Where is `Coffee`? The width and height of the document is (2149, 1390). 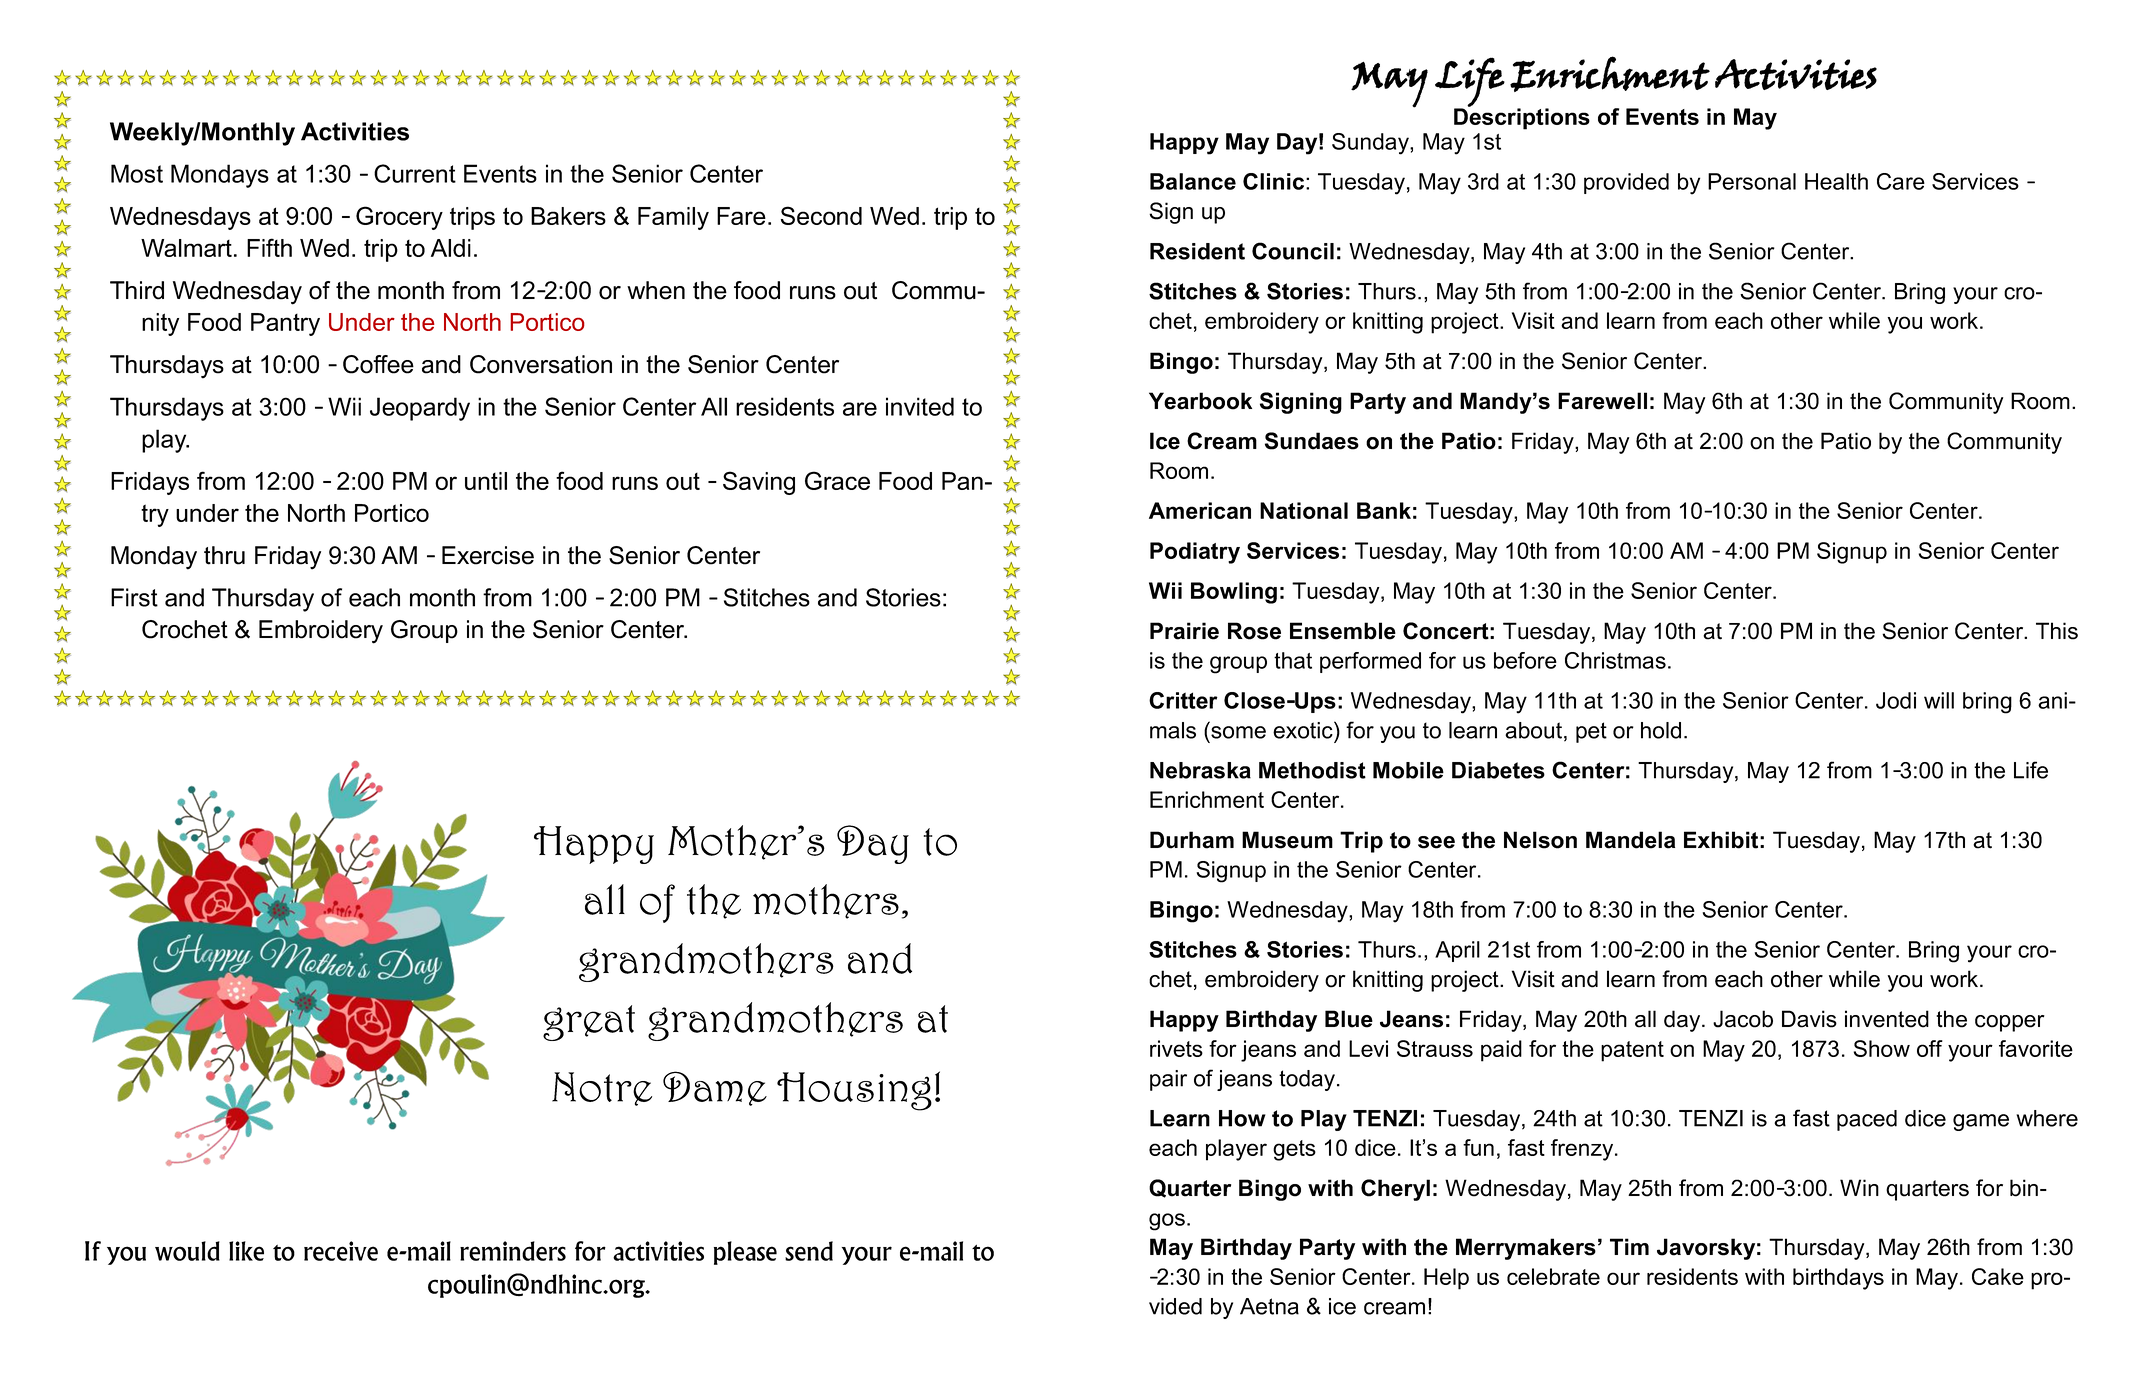 Coffee is located at coordinates (378, 364).
